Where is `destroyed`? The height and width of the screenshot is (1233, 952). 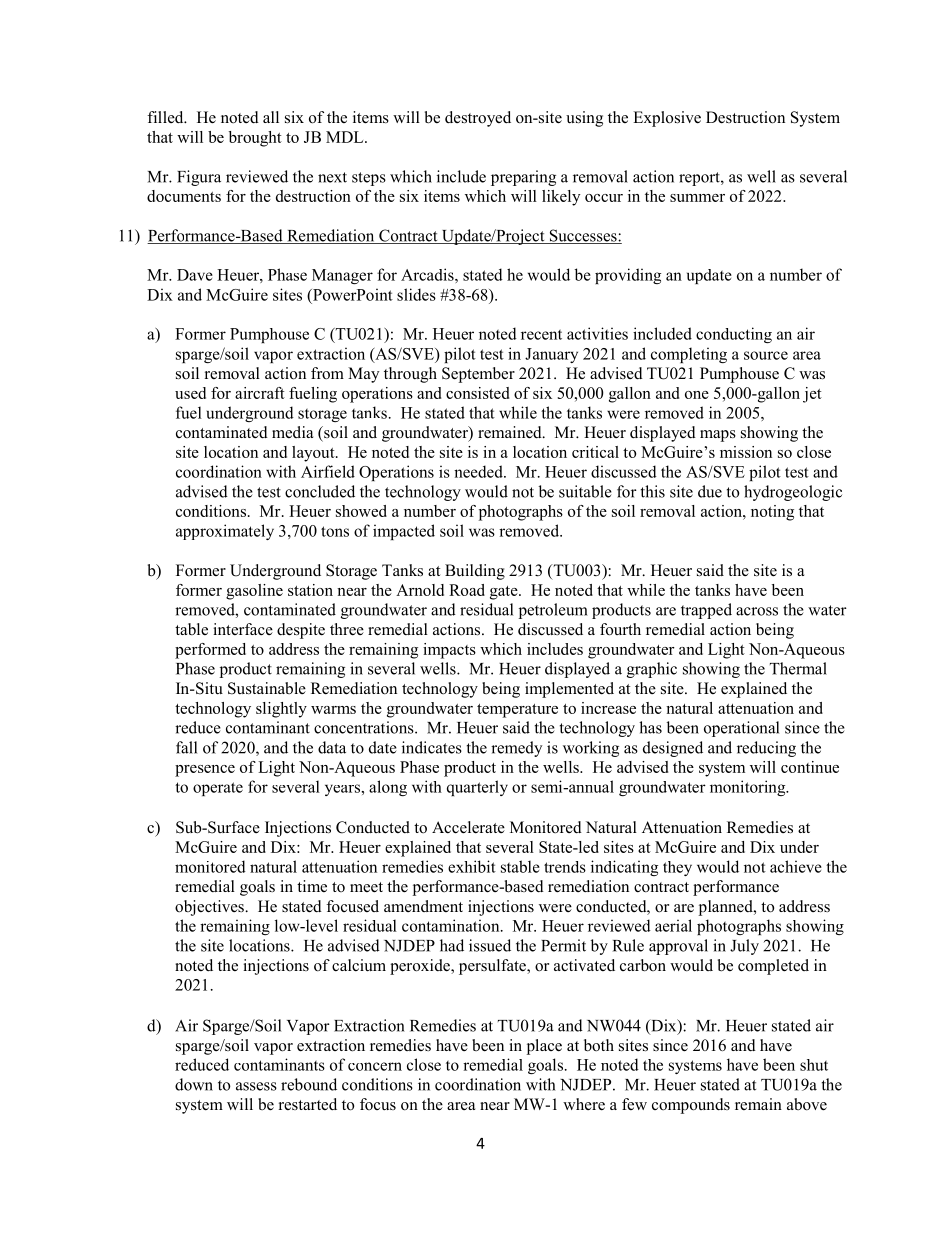 destroyed is located at coordinates (478, 119).
